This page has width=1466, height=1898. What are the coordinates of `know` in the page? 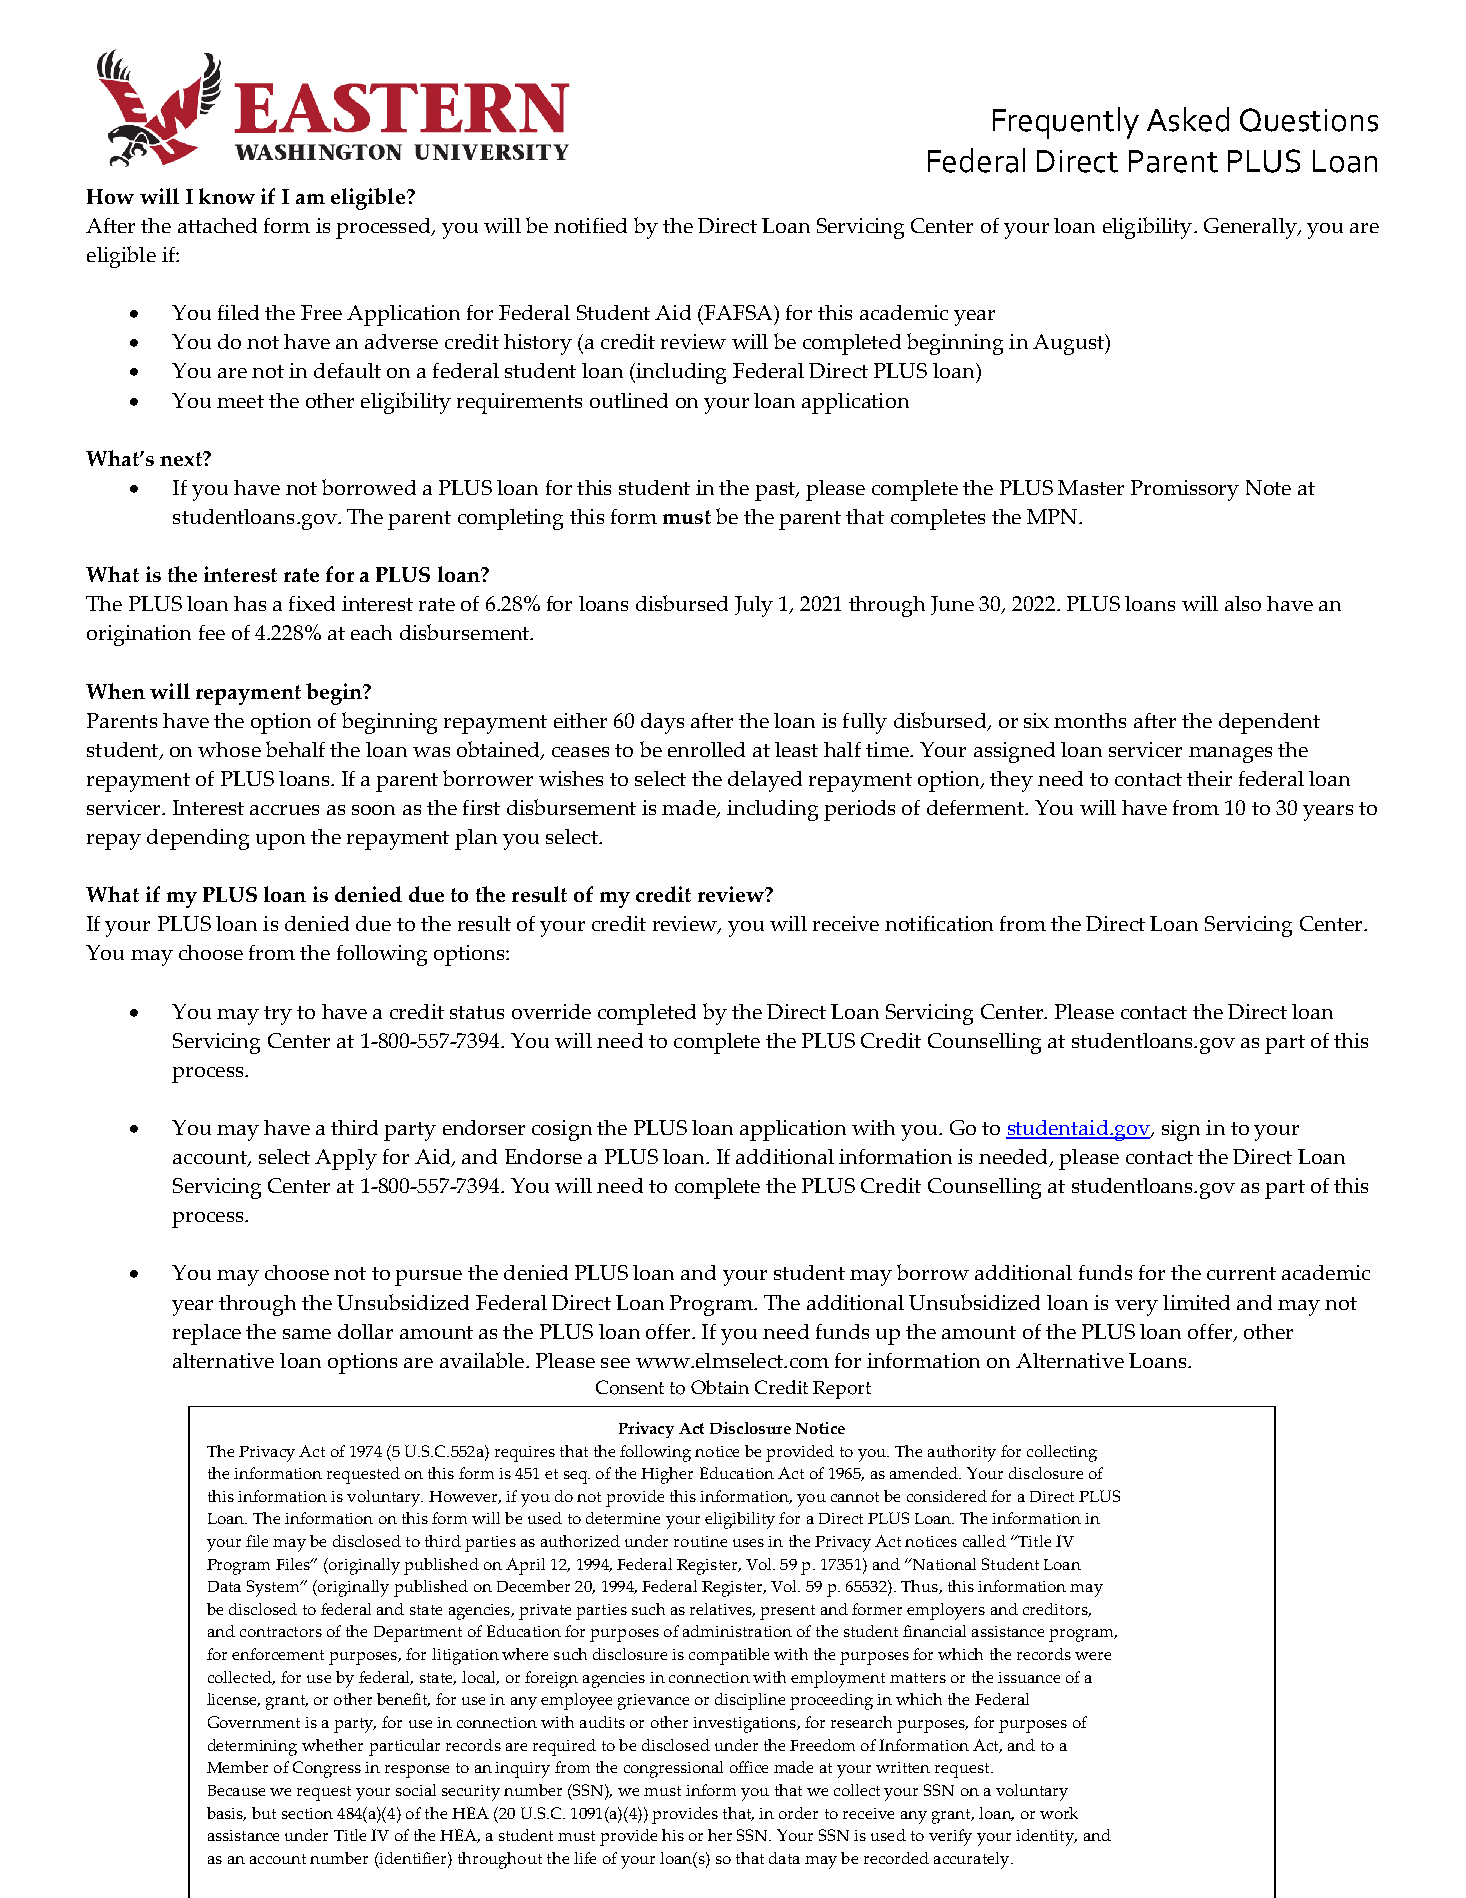 It's located at (227, 196).
